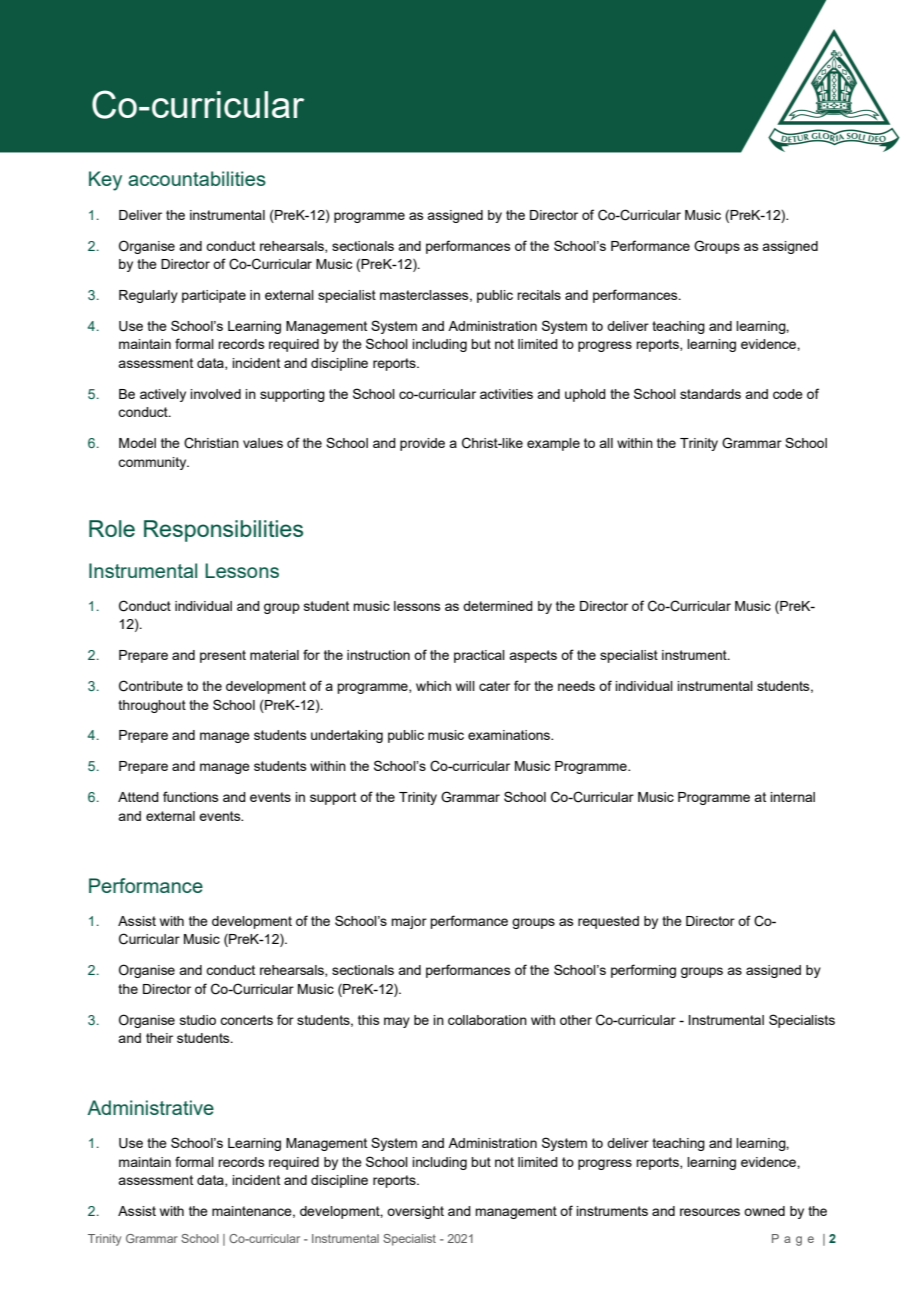 The width and height of the screenshot is (924, 1308). What do you see at coordinates (539, 295) in the screenshot?
I see `recitals` at bounding box center [539, 295].
